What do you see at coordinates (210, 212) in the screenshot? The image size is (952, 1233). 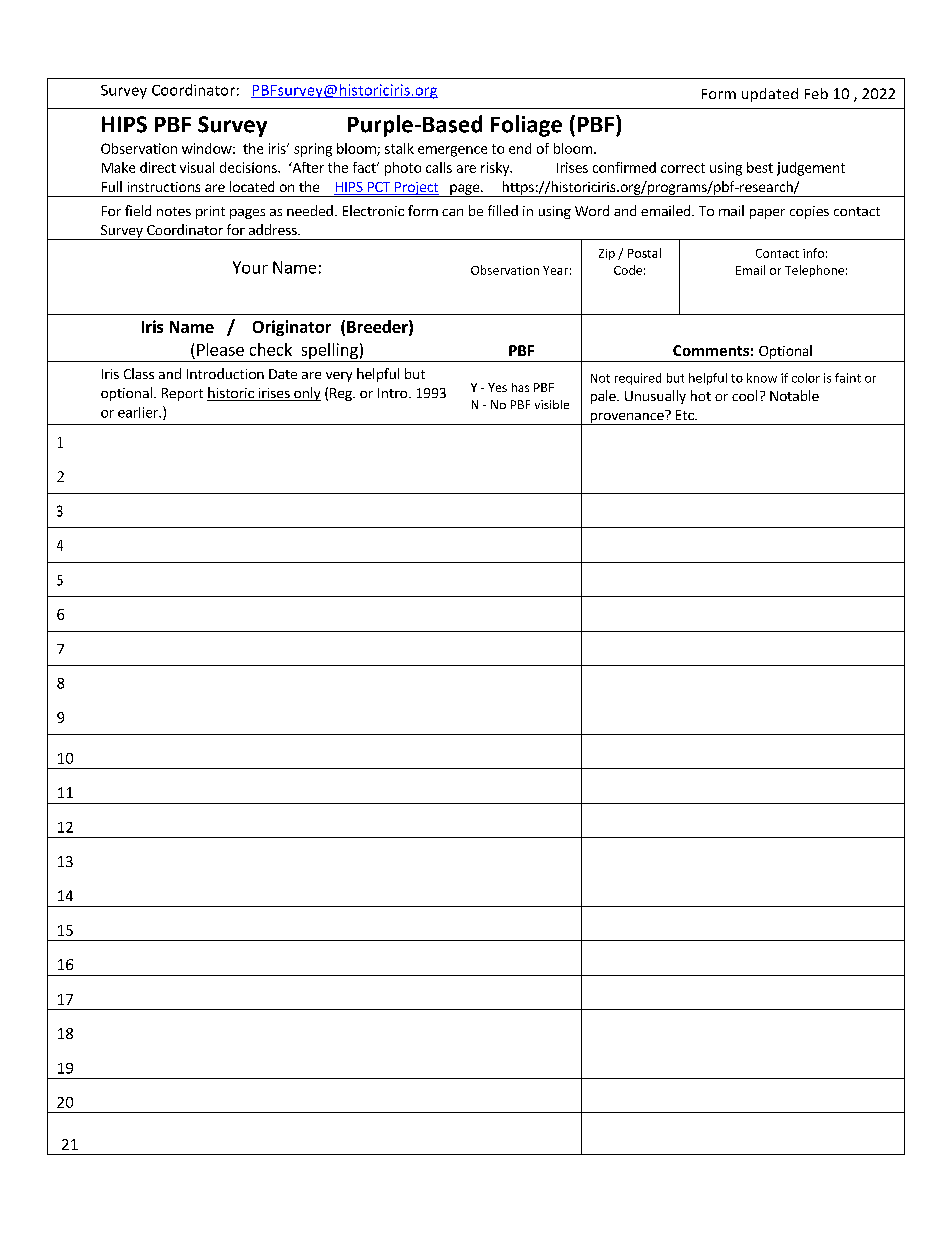 I see `print` at bounding box center [210, 212].
